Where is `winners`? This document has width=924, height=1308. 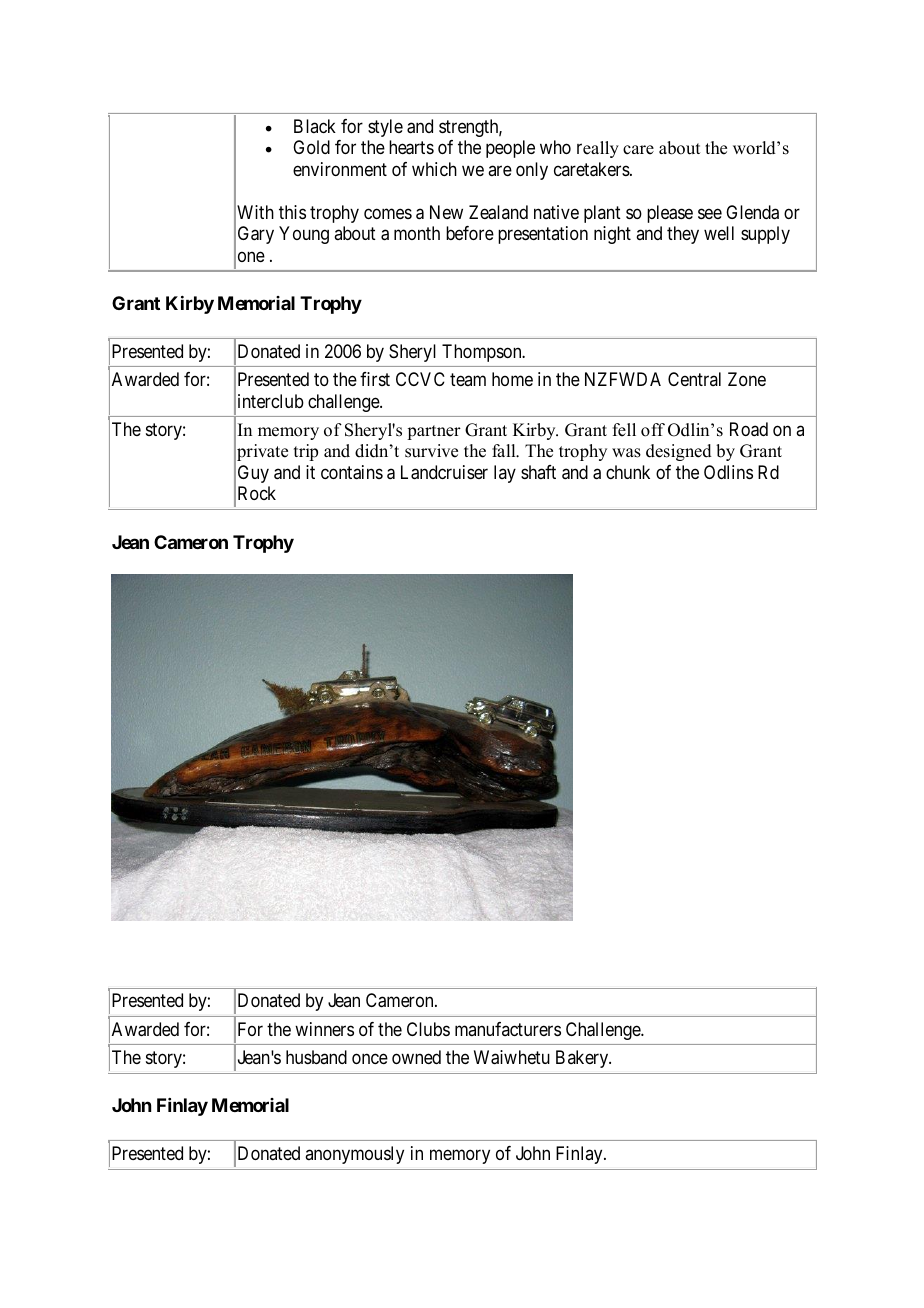 winners is located at coordinates (324, 1029).
